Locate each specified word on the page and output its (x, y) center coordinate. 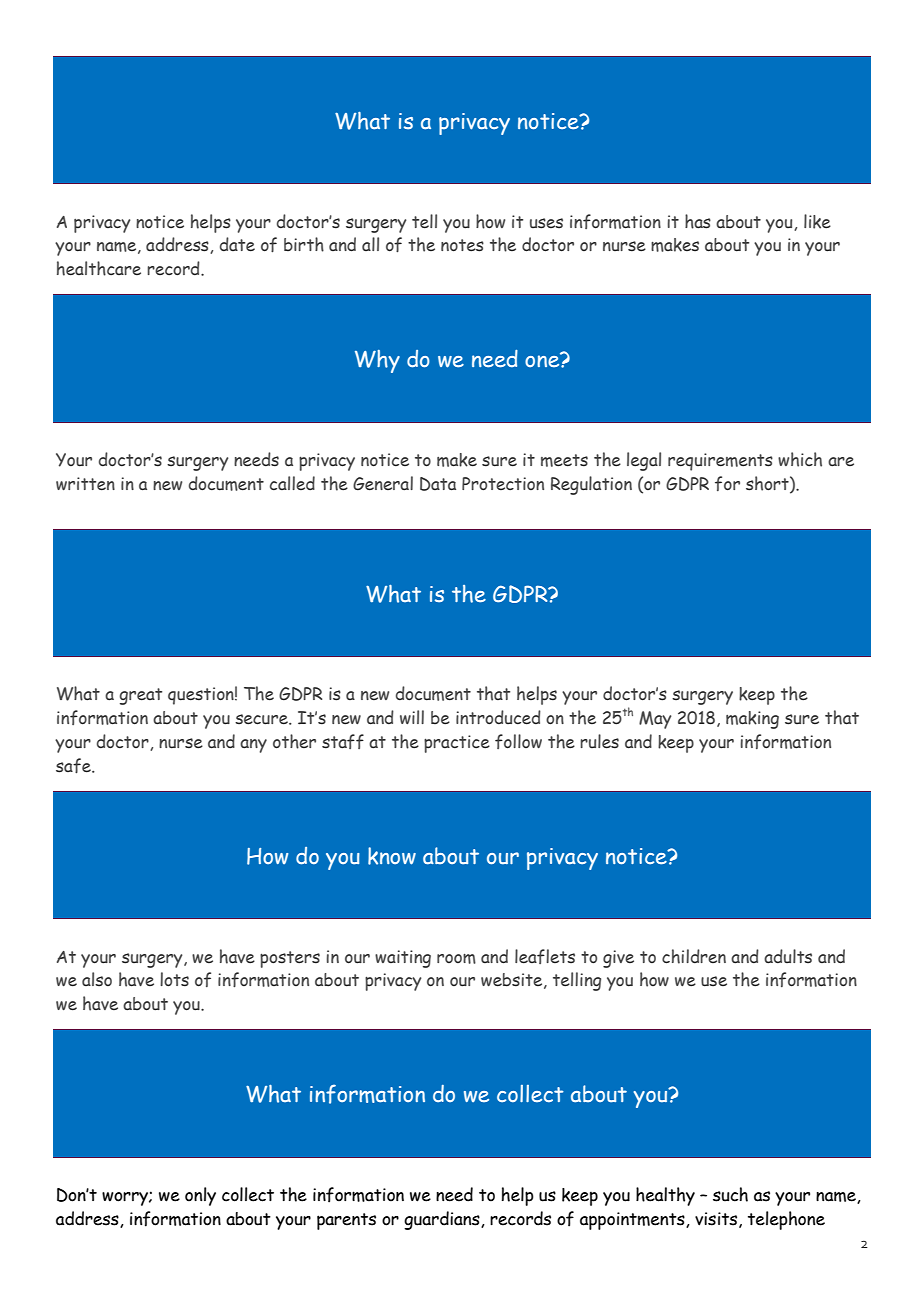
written (85, 484)
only (200, 1196)
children (694, 956)
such (730, 1194)
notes (462, 245)
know (392, 856)
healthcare (99, 268)
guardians (443, 1220)
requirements (720, 462)
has (698, 221)
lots (174, 979)
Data (438, 484)
